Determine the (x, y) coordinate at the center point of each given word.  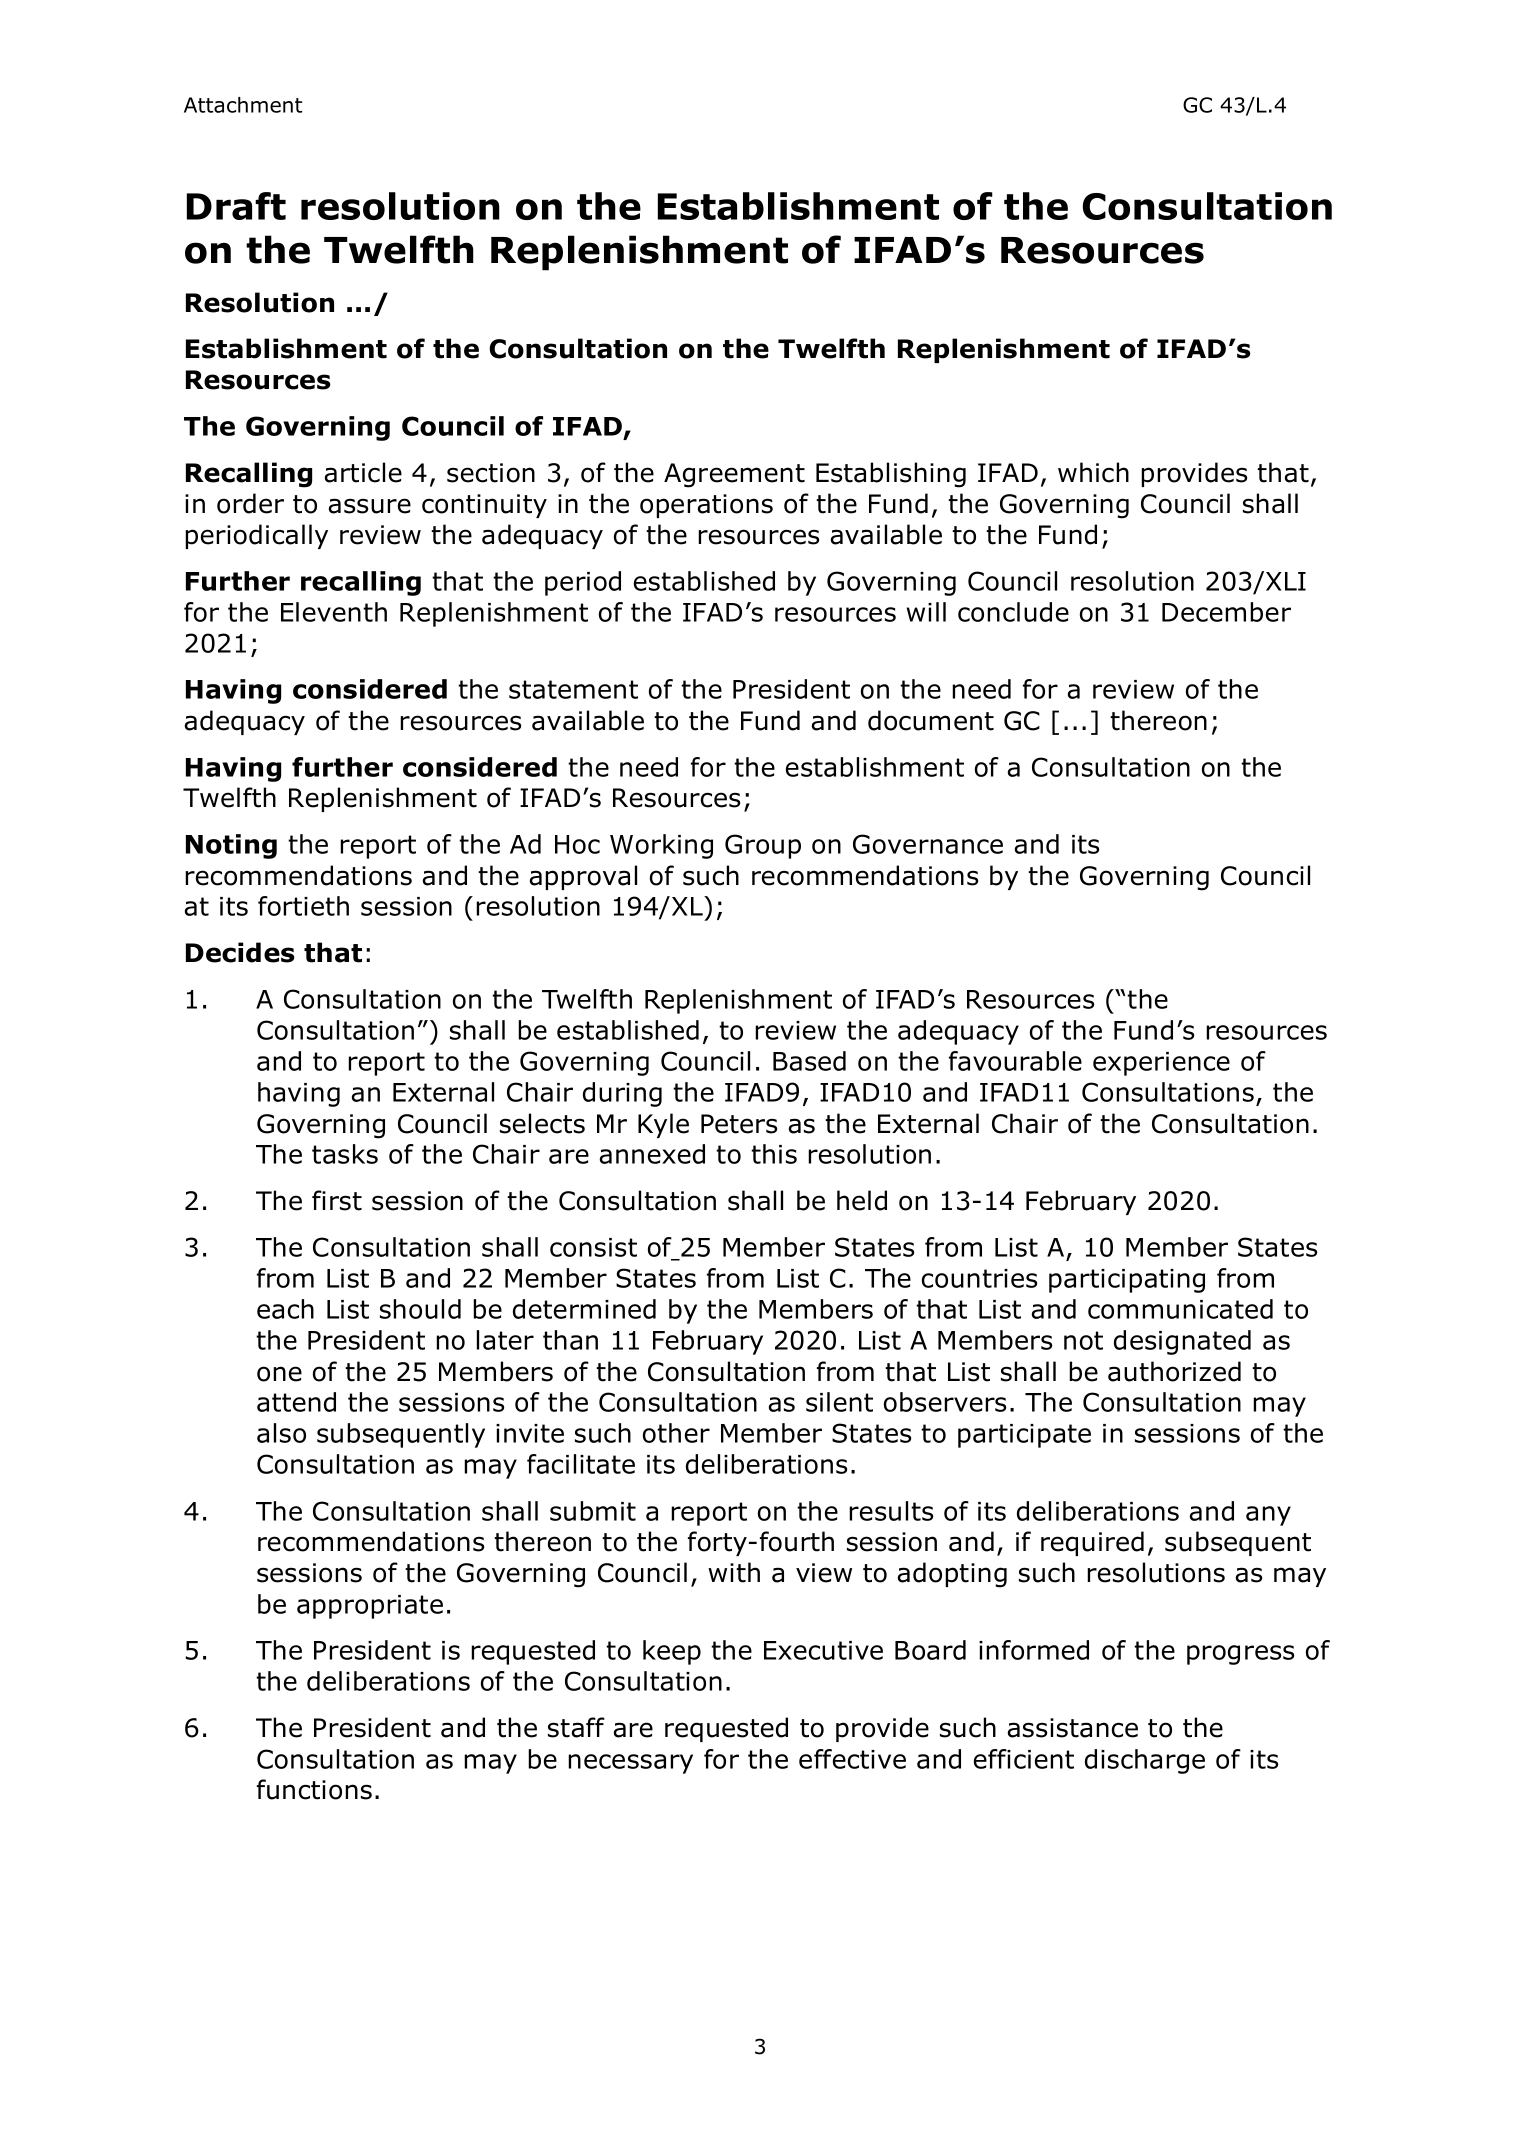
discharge (1145, 1761)
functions (314, 1789)
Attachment (243, 105)
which (1093, 472)
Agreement (734, 475)
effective (852, 1759)
